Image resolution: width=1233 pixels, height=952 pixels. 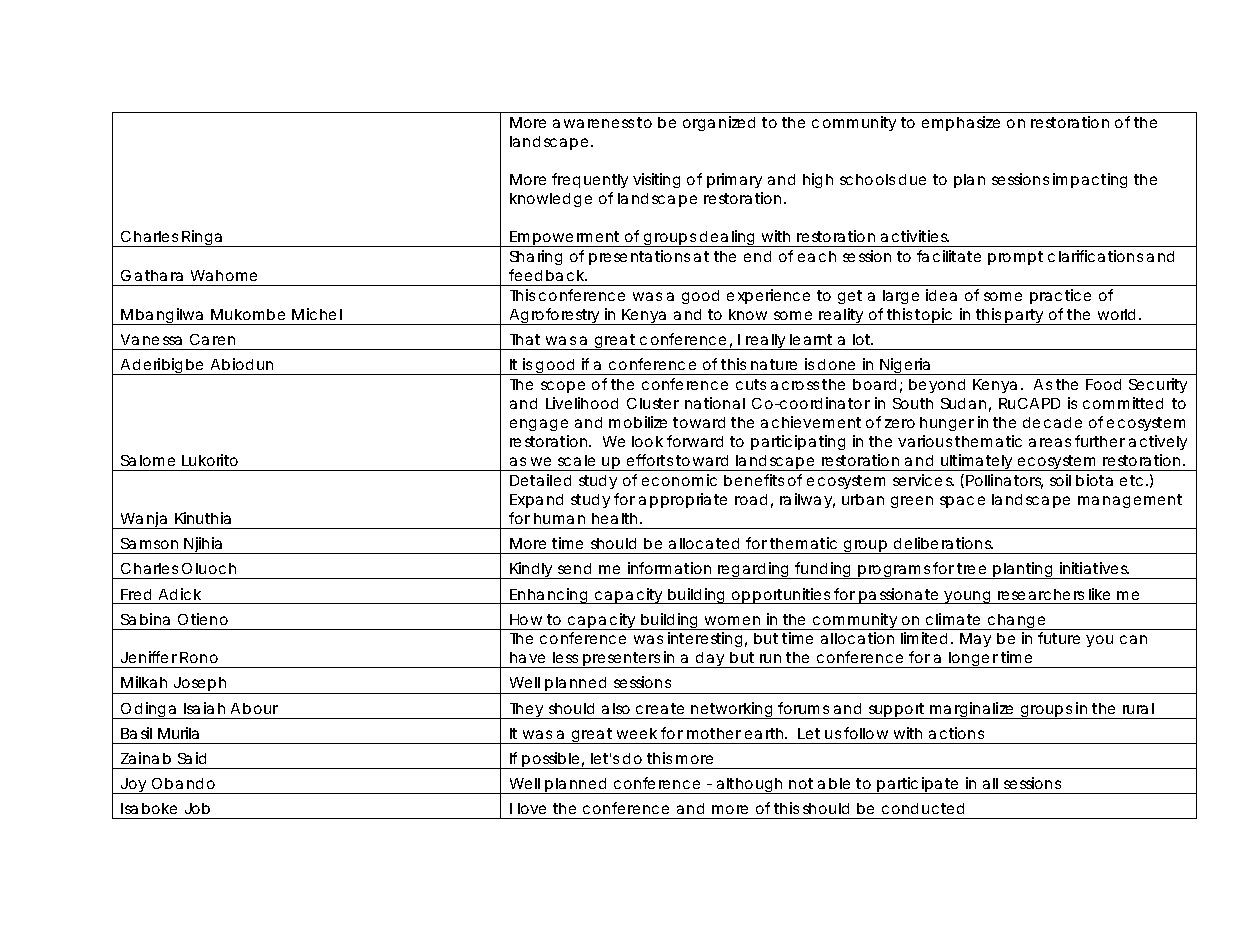 What do you see at coordinates (719, 123) in the image?
I see `organized` at bounding box center [719, 123].
